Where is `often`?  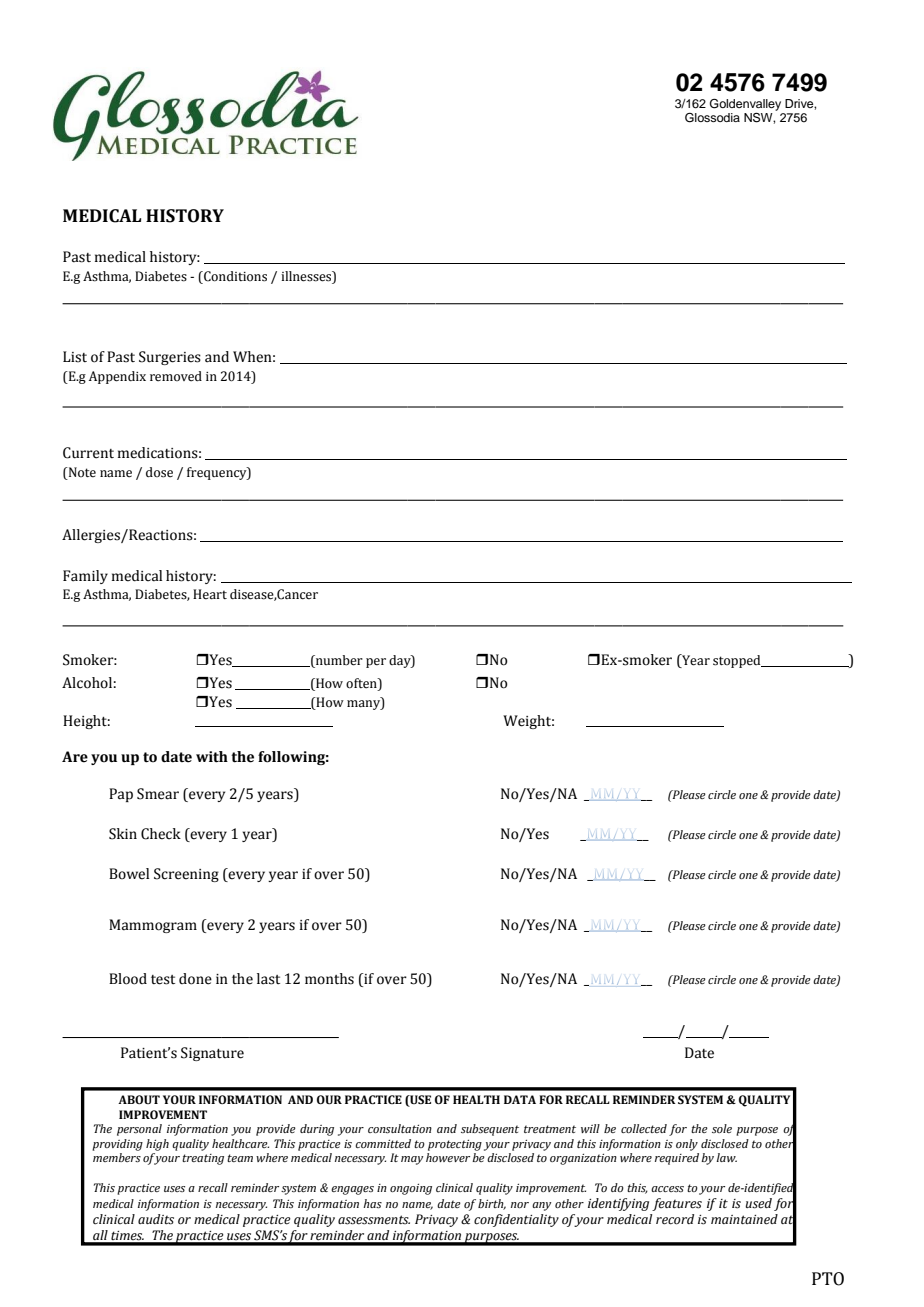
often is located at coordinates (362, 684).
